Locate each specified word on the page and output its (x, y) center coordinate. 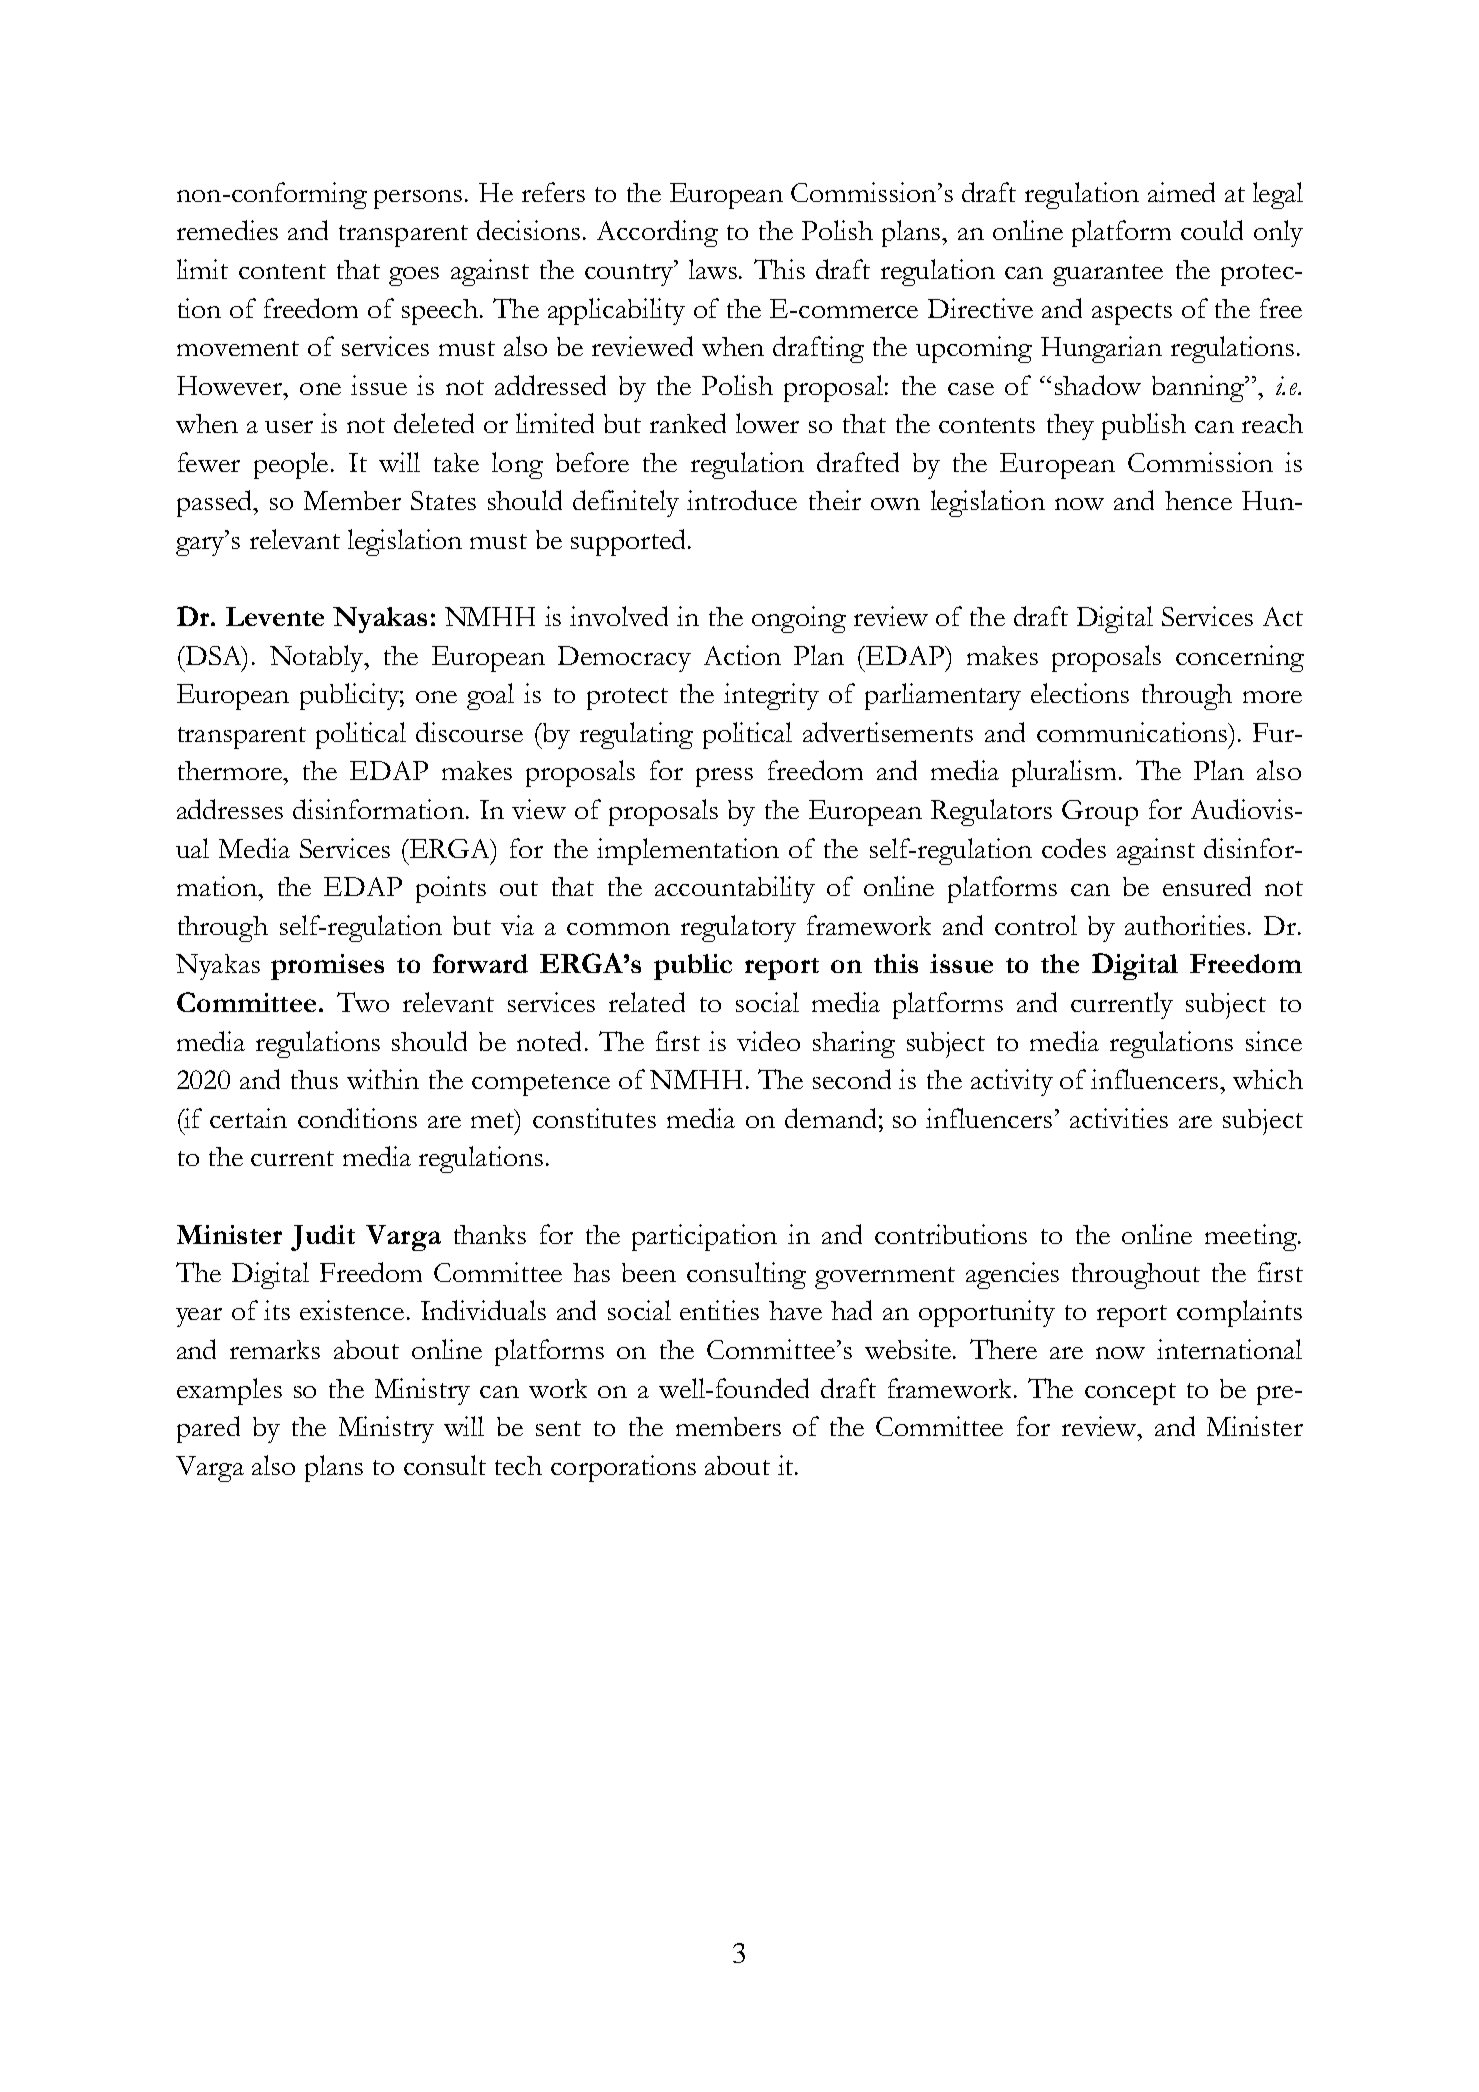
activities (1119, 1118)
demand (830, 1118)
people (293, 465)
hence (1198, 500)
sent (558, 1428)
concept (1130, 1394)
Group (1100, 813)
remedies (227, 230)
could (1212, 230)
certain (248, 1118)
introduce (742, 500)
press (724, 777)
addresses (230, 809)
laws (714, 269)
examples (229, 1391)
